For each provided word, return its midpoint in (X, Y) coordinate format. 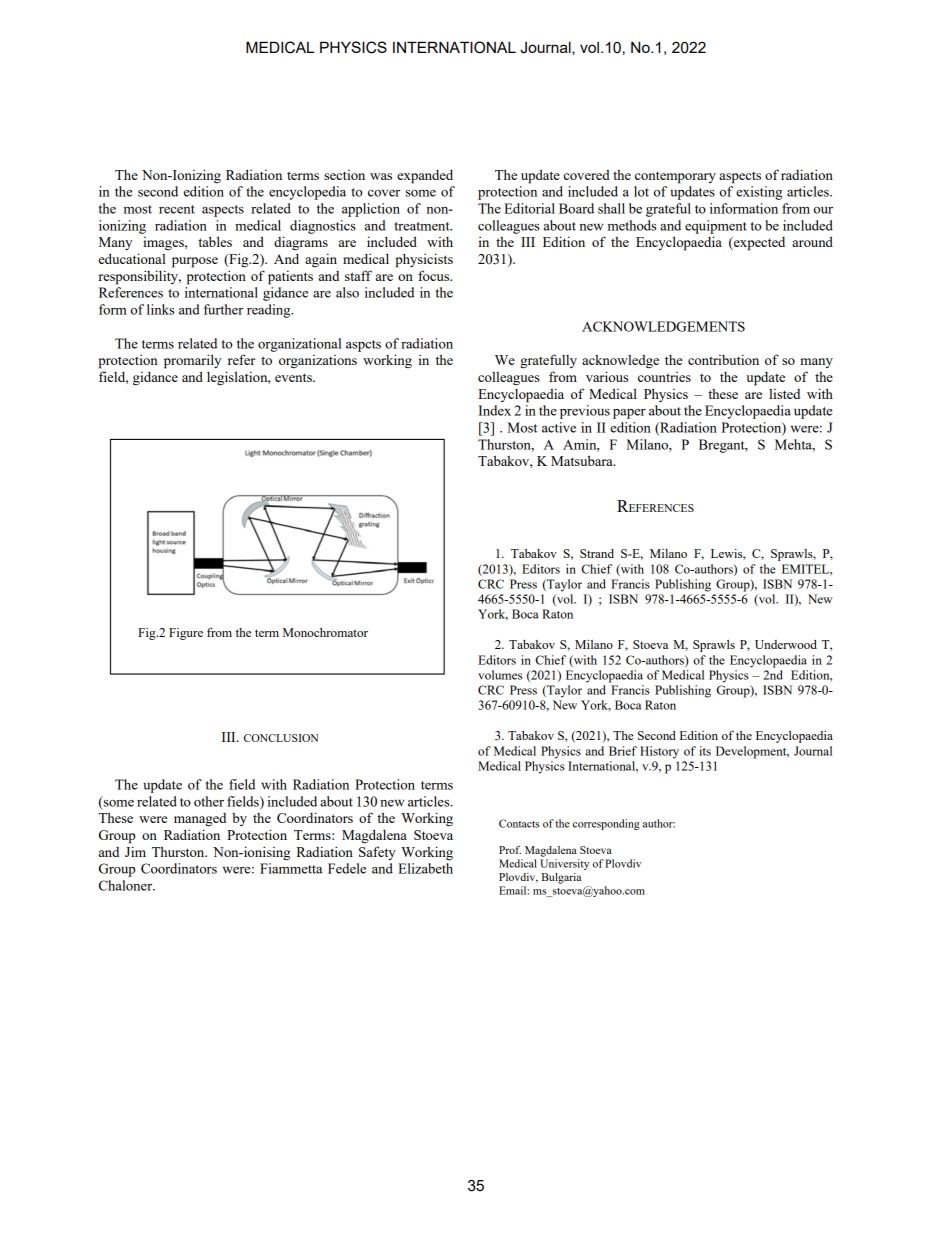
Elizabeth (425, 868)
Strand (597, 553)
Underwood (786, 644)
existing (759, 193)
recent (177, 209)
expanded (425, 176)
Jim (135, 851)
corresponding (606, 824)
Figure (186, 634)
